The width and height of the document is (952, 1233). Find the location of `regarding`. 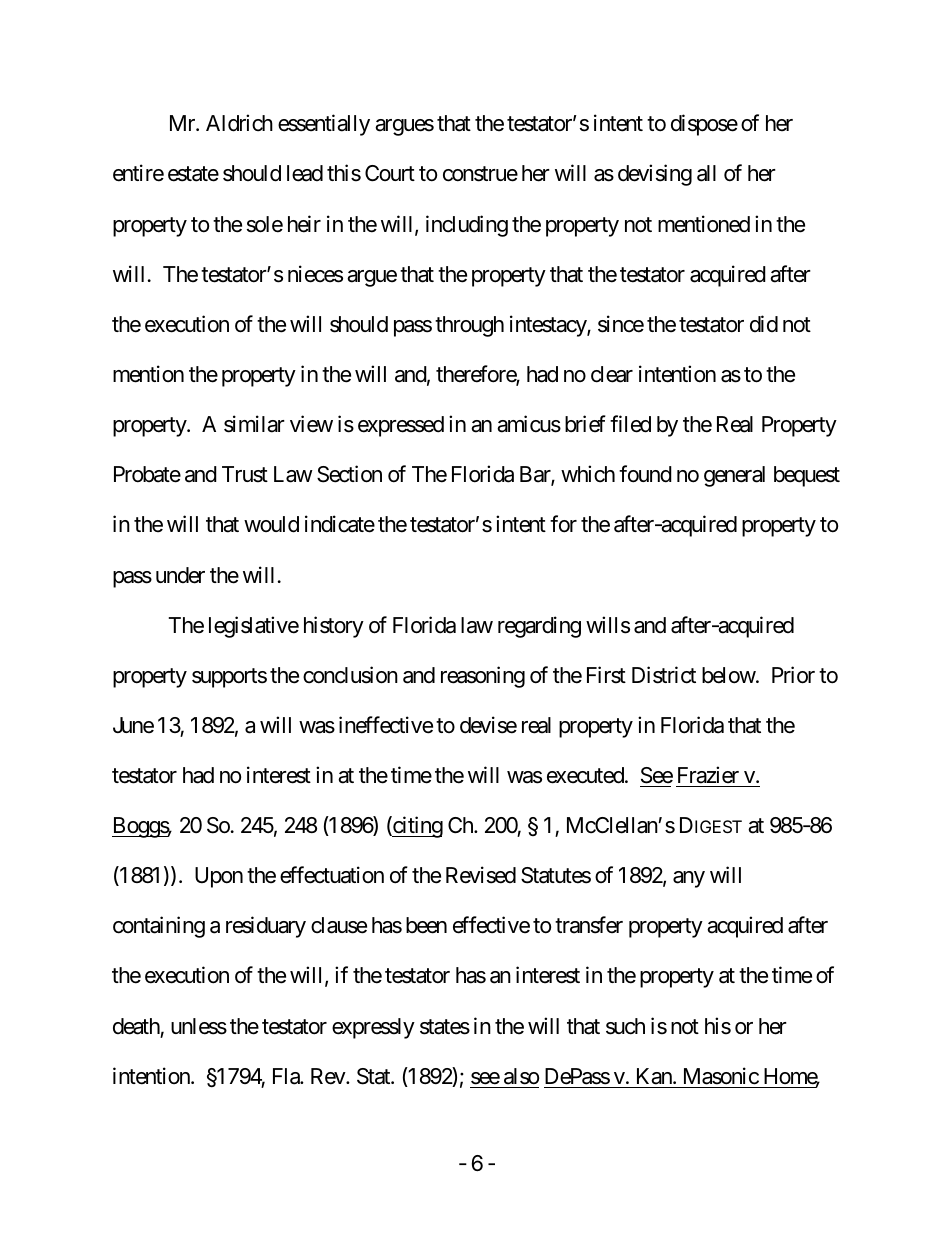

regarding is located at coordinates (539, 627).
